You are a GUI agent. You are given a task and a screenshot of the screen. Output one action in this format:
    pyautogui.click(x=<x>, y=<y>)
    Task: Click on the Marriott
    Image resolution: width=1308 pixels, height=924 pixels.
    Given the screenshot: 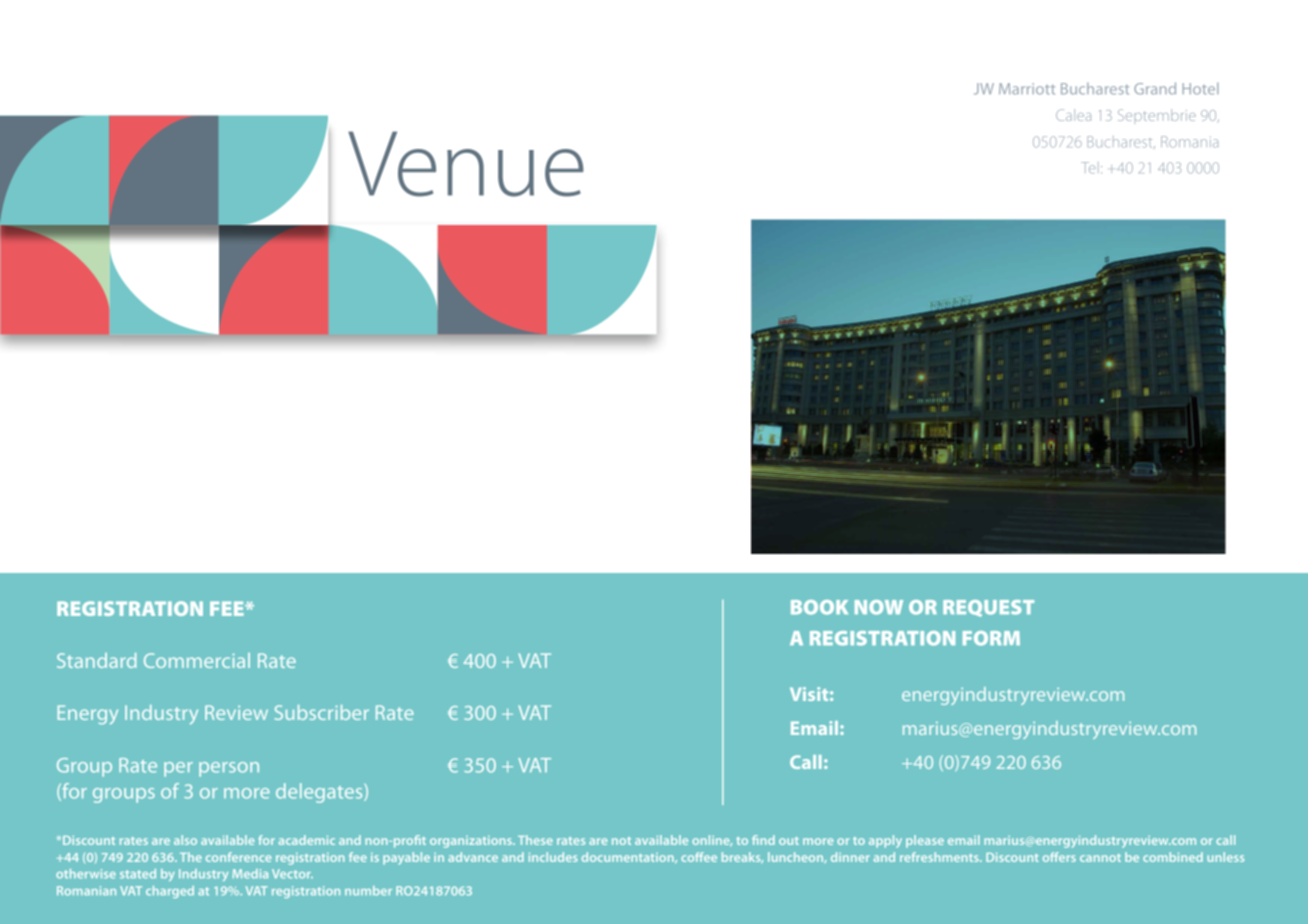 What is the action you would take?
    pyautogui.click(x=1027, y=89)
